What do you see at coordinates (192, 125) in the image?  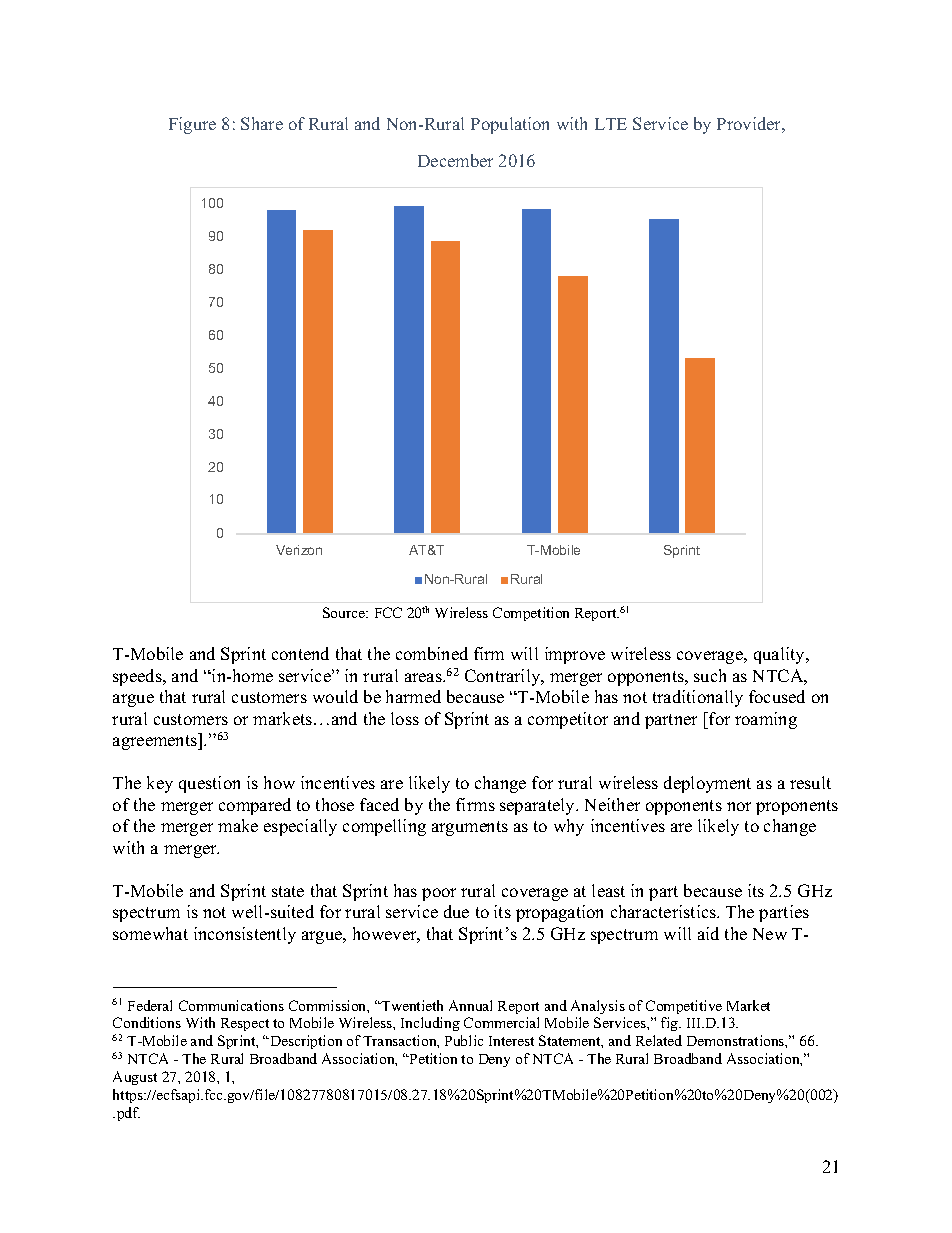 I see `Figure` at bounding box center [192, 125].
